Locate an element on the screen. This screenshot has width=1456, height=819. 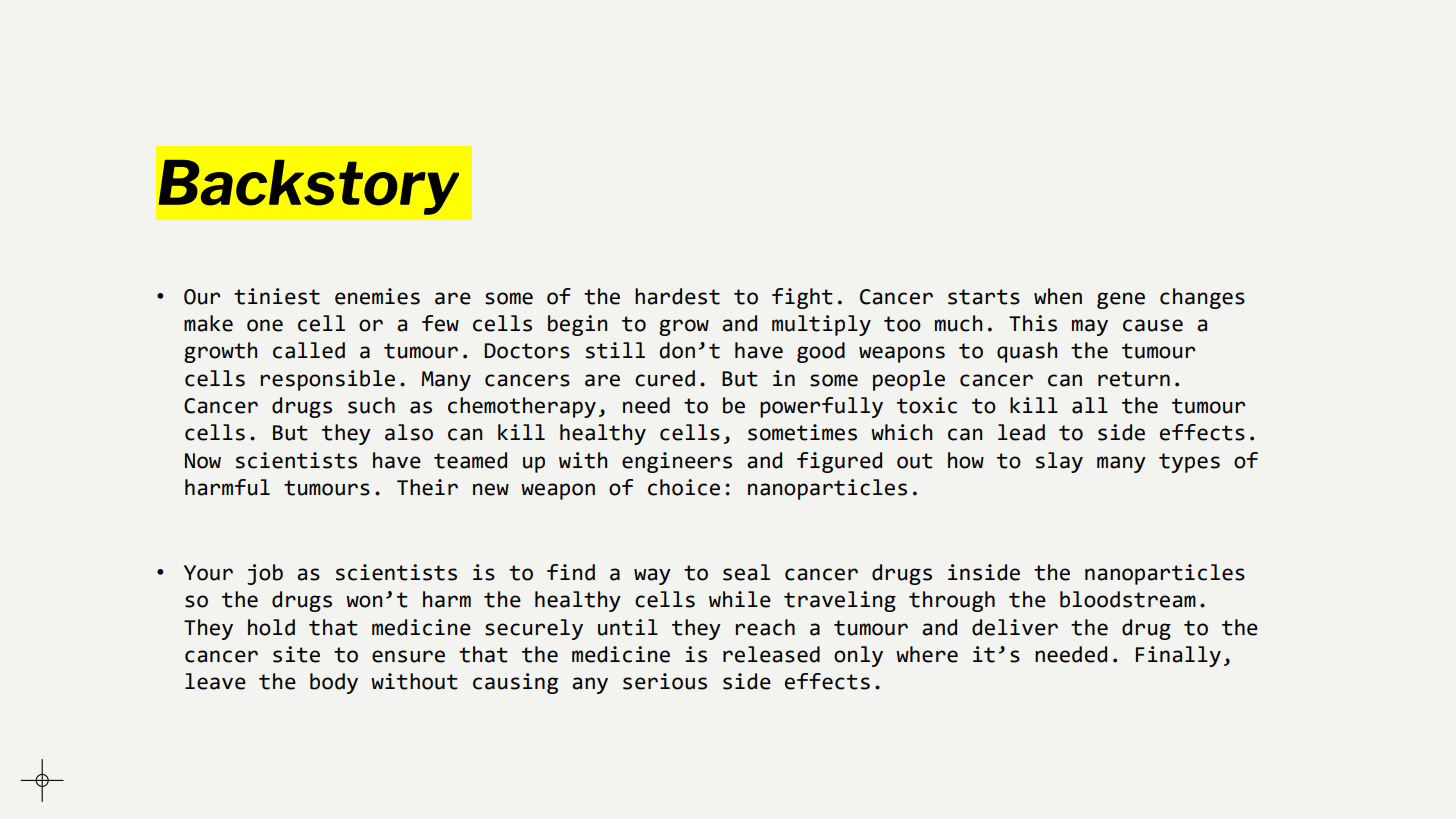
engineers is located at coordinates (677, 462).
